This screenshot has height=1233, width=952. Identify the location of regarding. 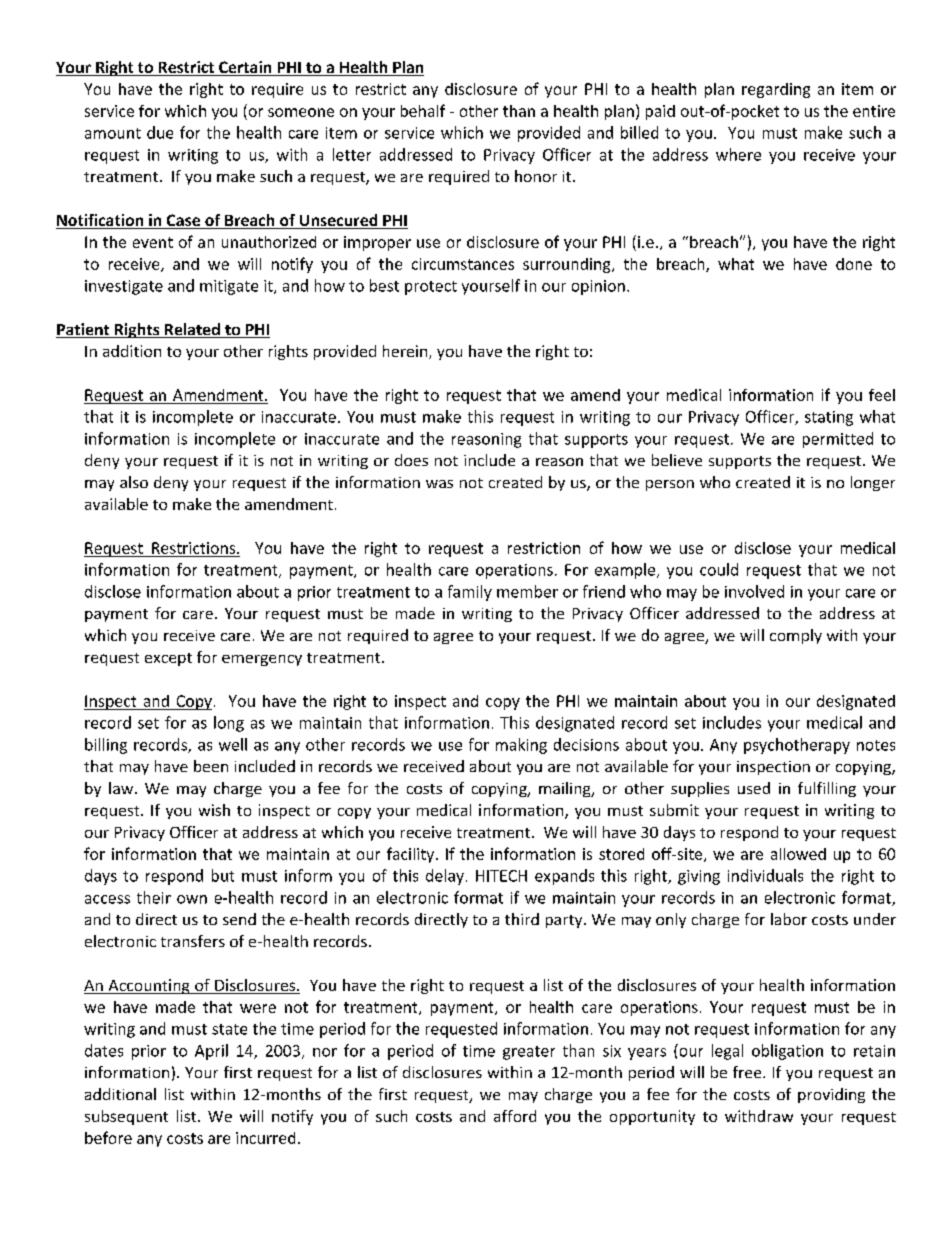
(776, 90).
